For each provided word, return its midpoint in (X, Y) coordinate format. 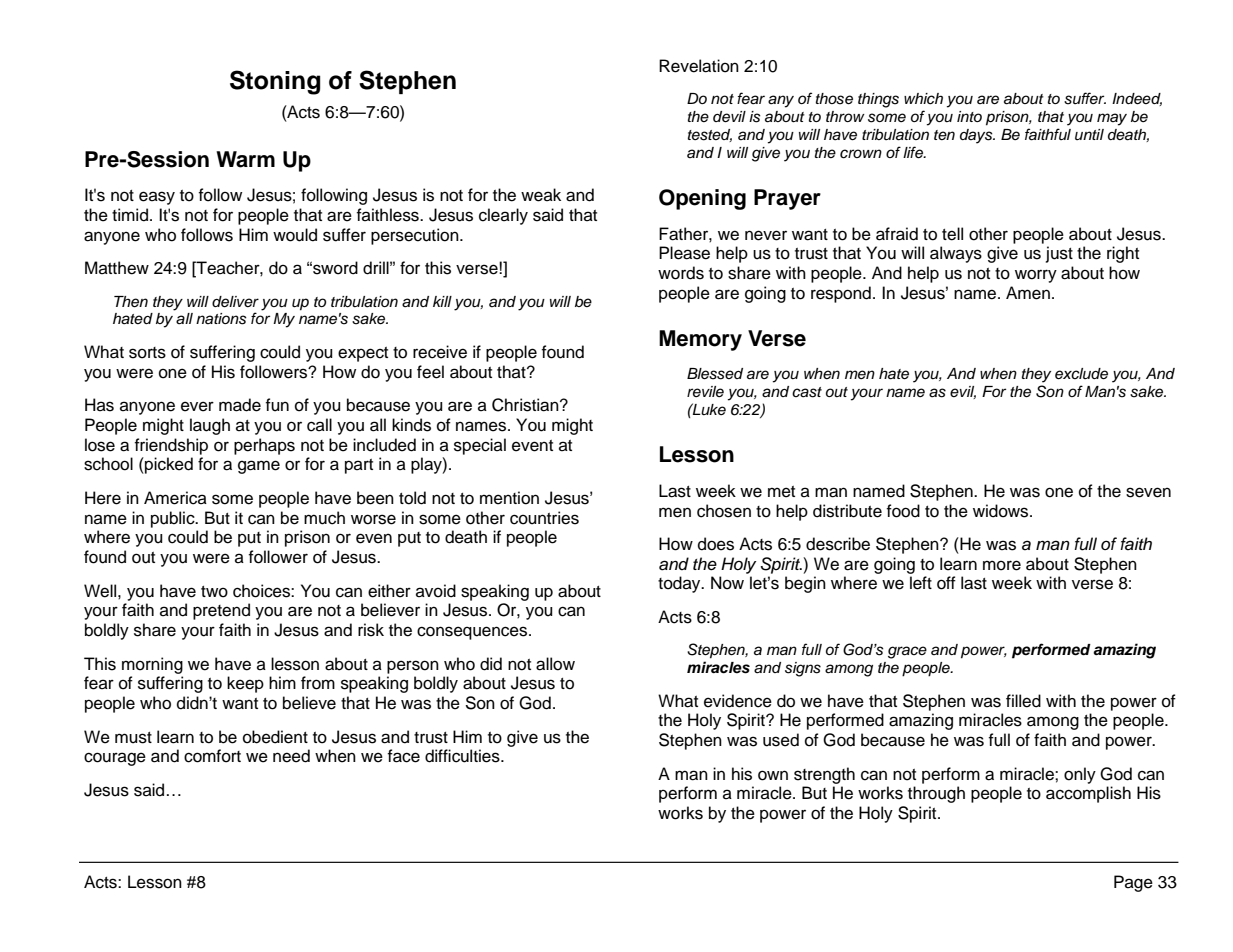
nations (221, 319)
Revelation (699, 66)
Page (1133, 883)
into (969, 116)
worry (1036, 276)
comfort (212, 756)
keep (245, 684)
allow (555, 664)
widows (1002, 511)
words (681, 273)
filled (1023, 701)
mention (509, 498)
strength (824, 775)
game (259, 467)
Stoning (275, 82)
